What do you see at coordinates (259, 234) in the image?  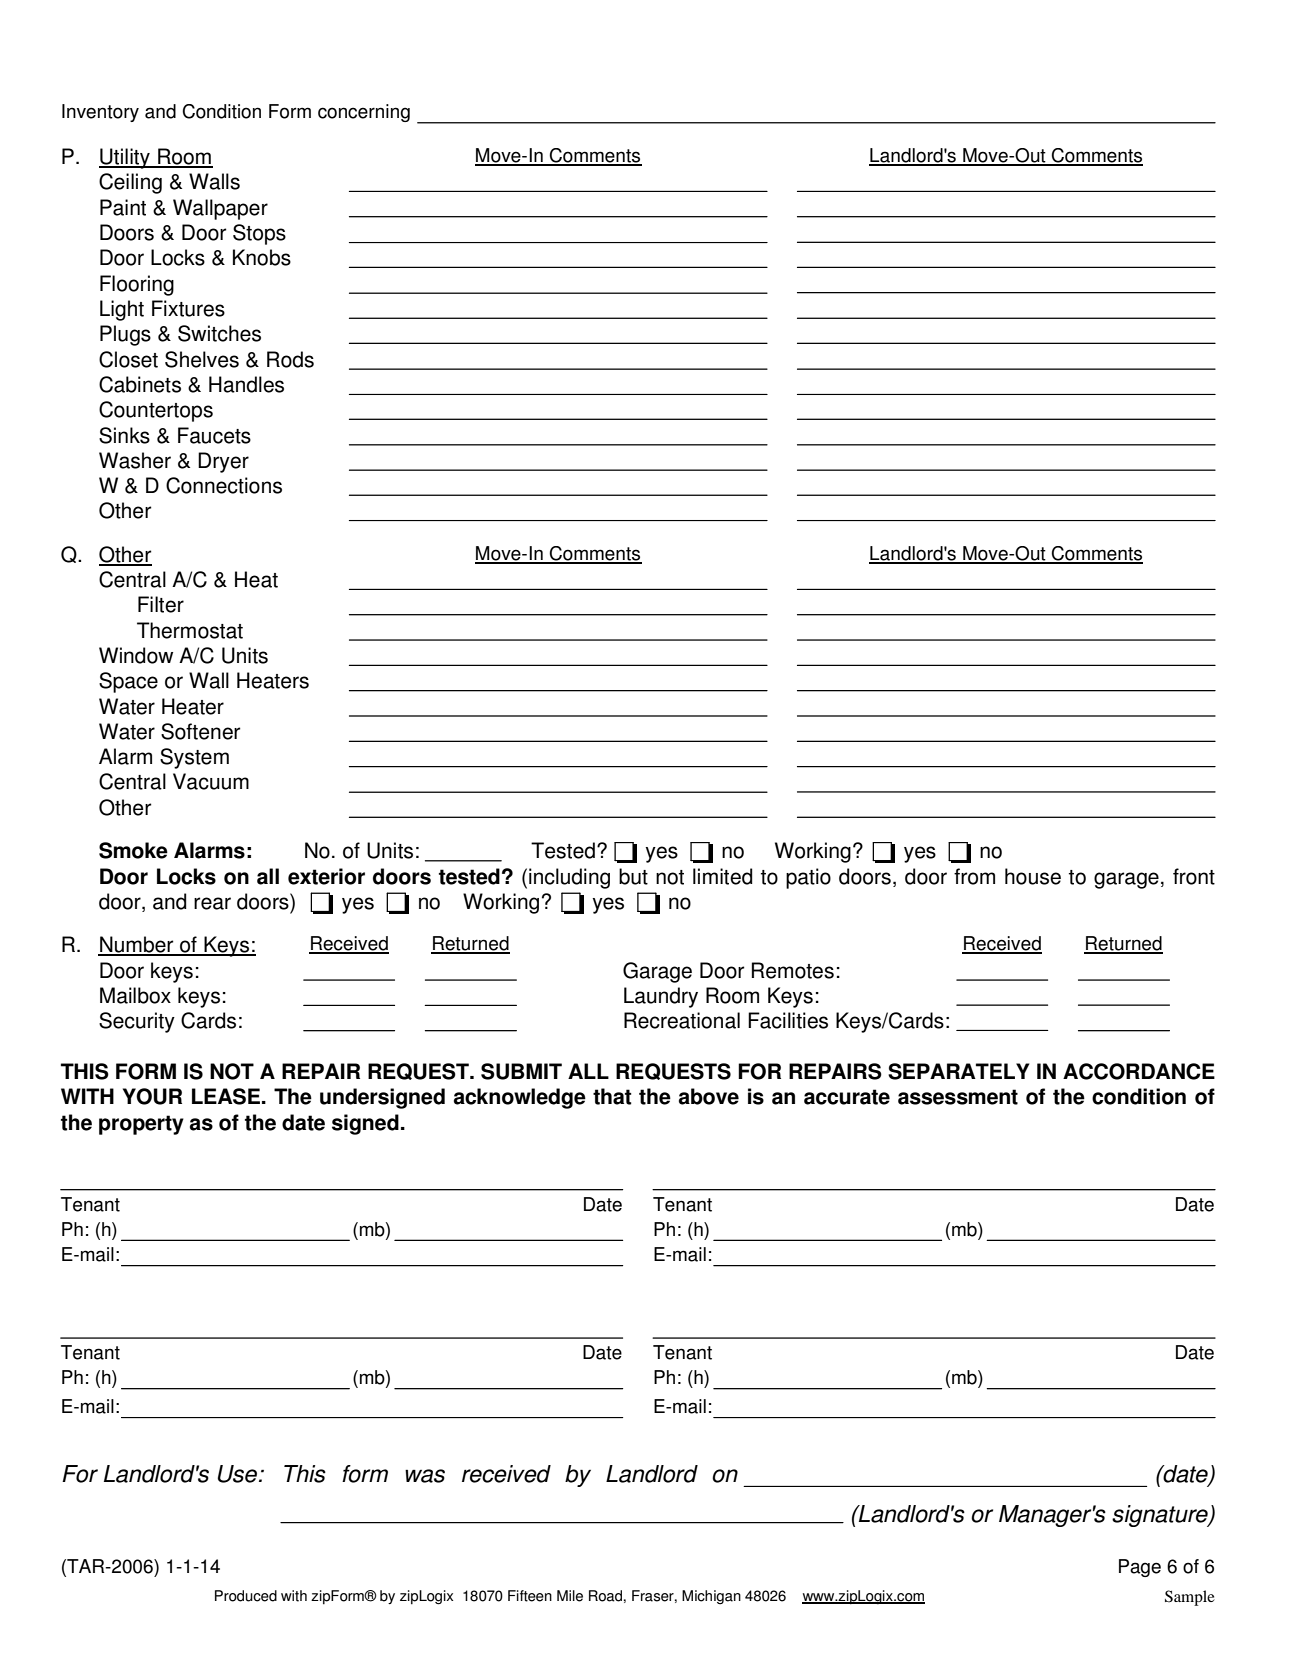 I see `Stops` at bounding box center [259, 234].
